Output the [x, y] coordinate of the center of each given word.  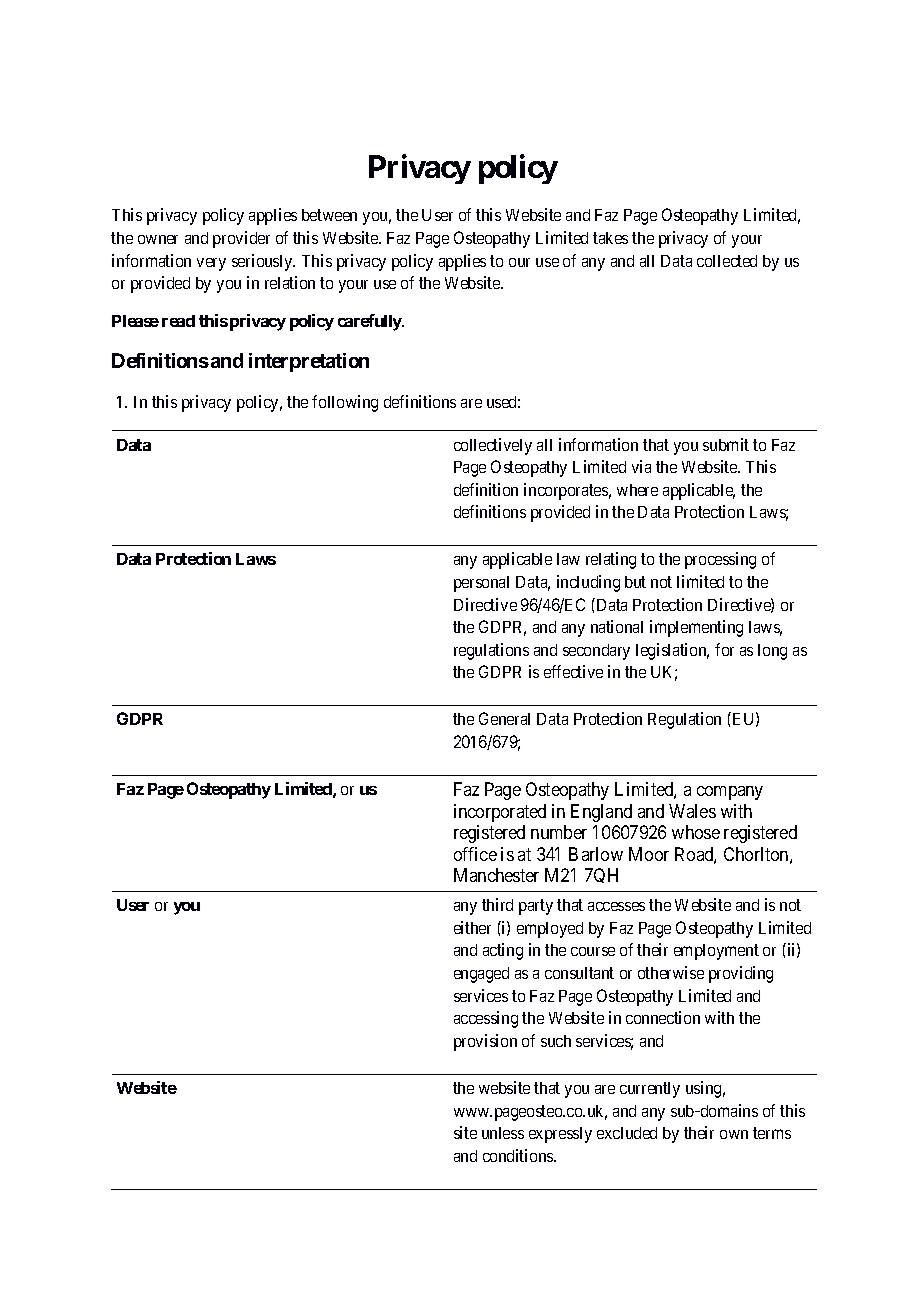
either [472, 927]
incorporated [500, 813]
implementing [696, 628]
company [730, 793]
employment [716, 952]
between [329, 215]
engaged [481, 975]
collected [727, 261]
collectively [493, 446]
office [475, 854]
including [588, 583]
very [211, 264]
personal [481, 584]
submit [726, 444]
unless [503, 1133]
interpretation [309, 362]
